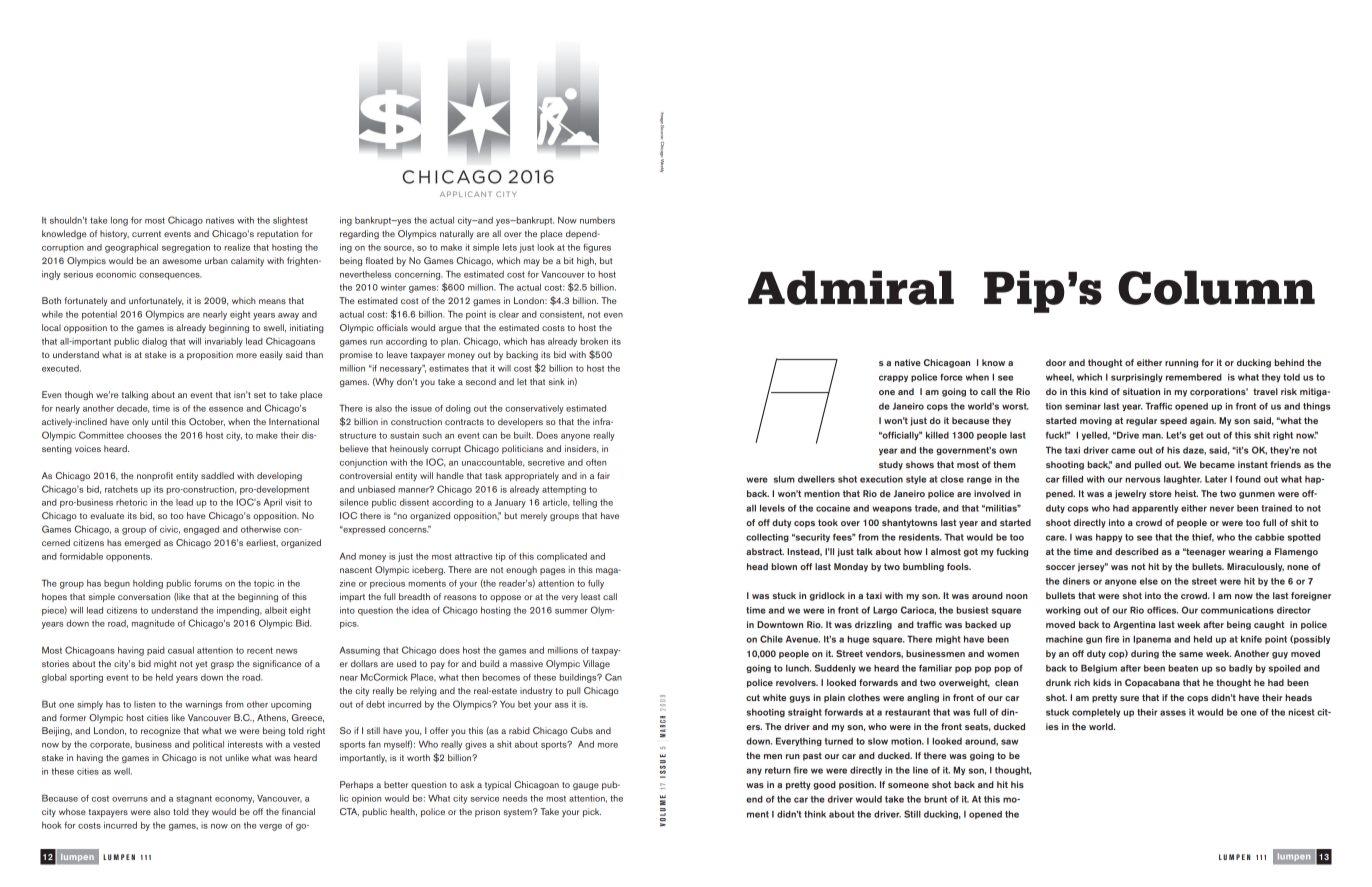  I want to click on impending, so click(239, 611).
